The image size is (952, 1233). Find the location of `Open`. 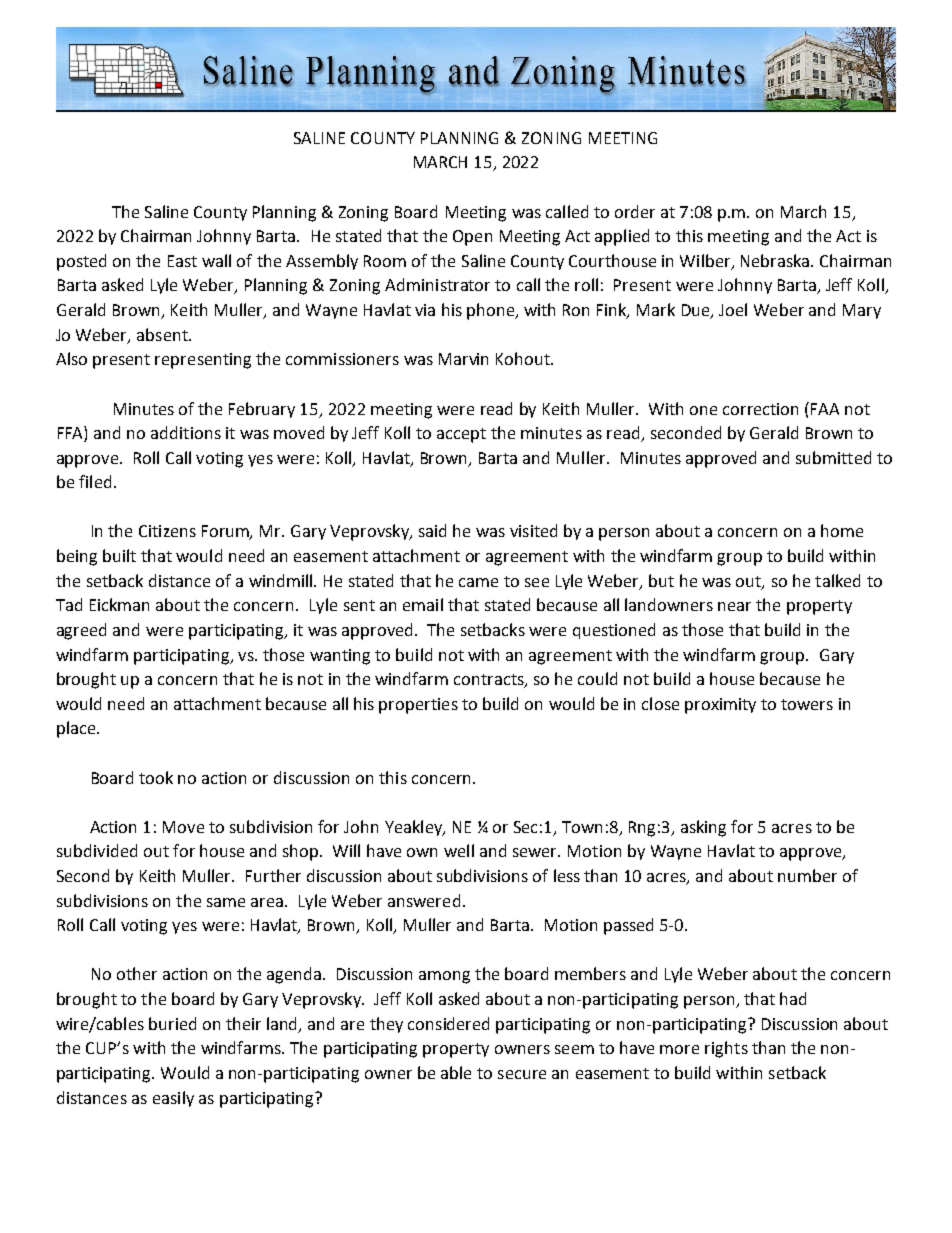

Open is located at coordinates (472, 238).
